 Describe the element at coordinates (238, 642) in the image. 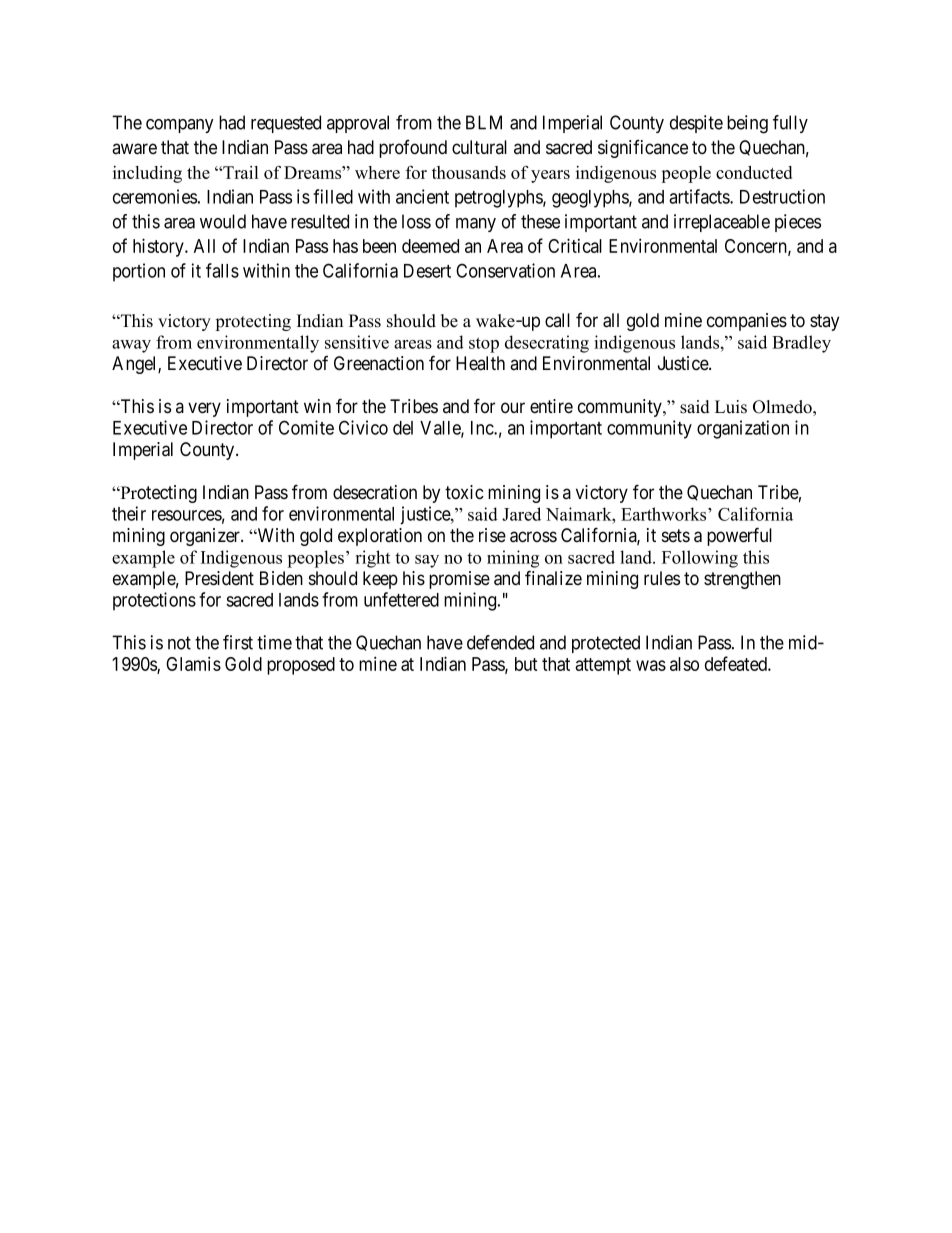

I see `first` at that location.
